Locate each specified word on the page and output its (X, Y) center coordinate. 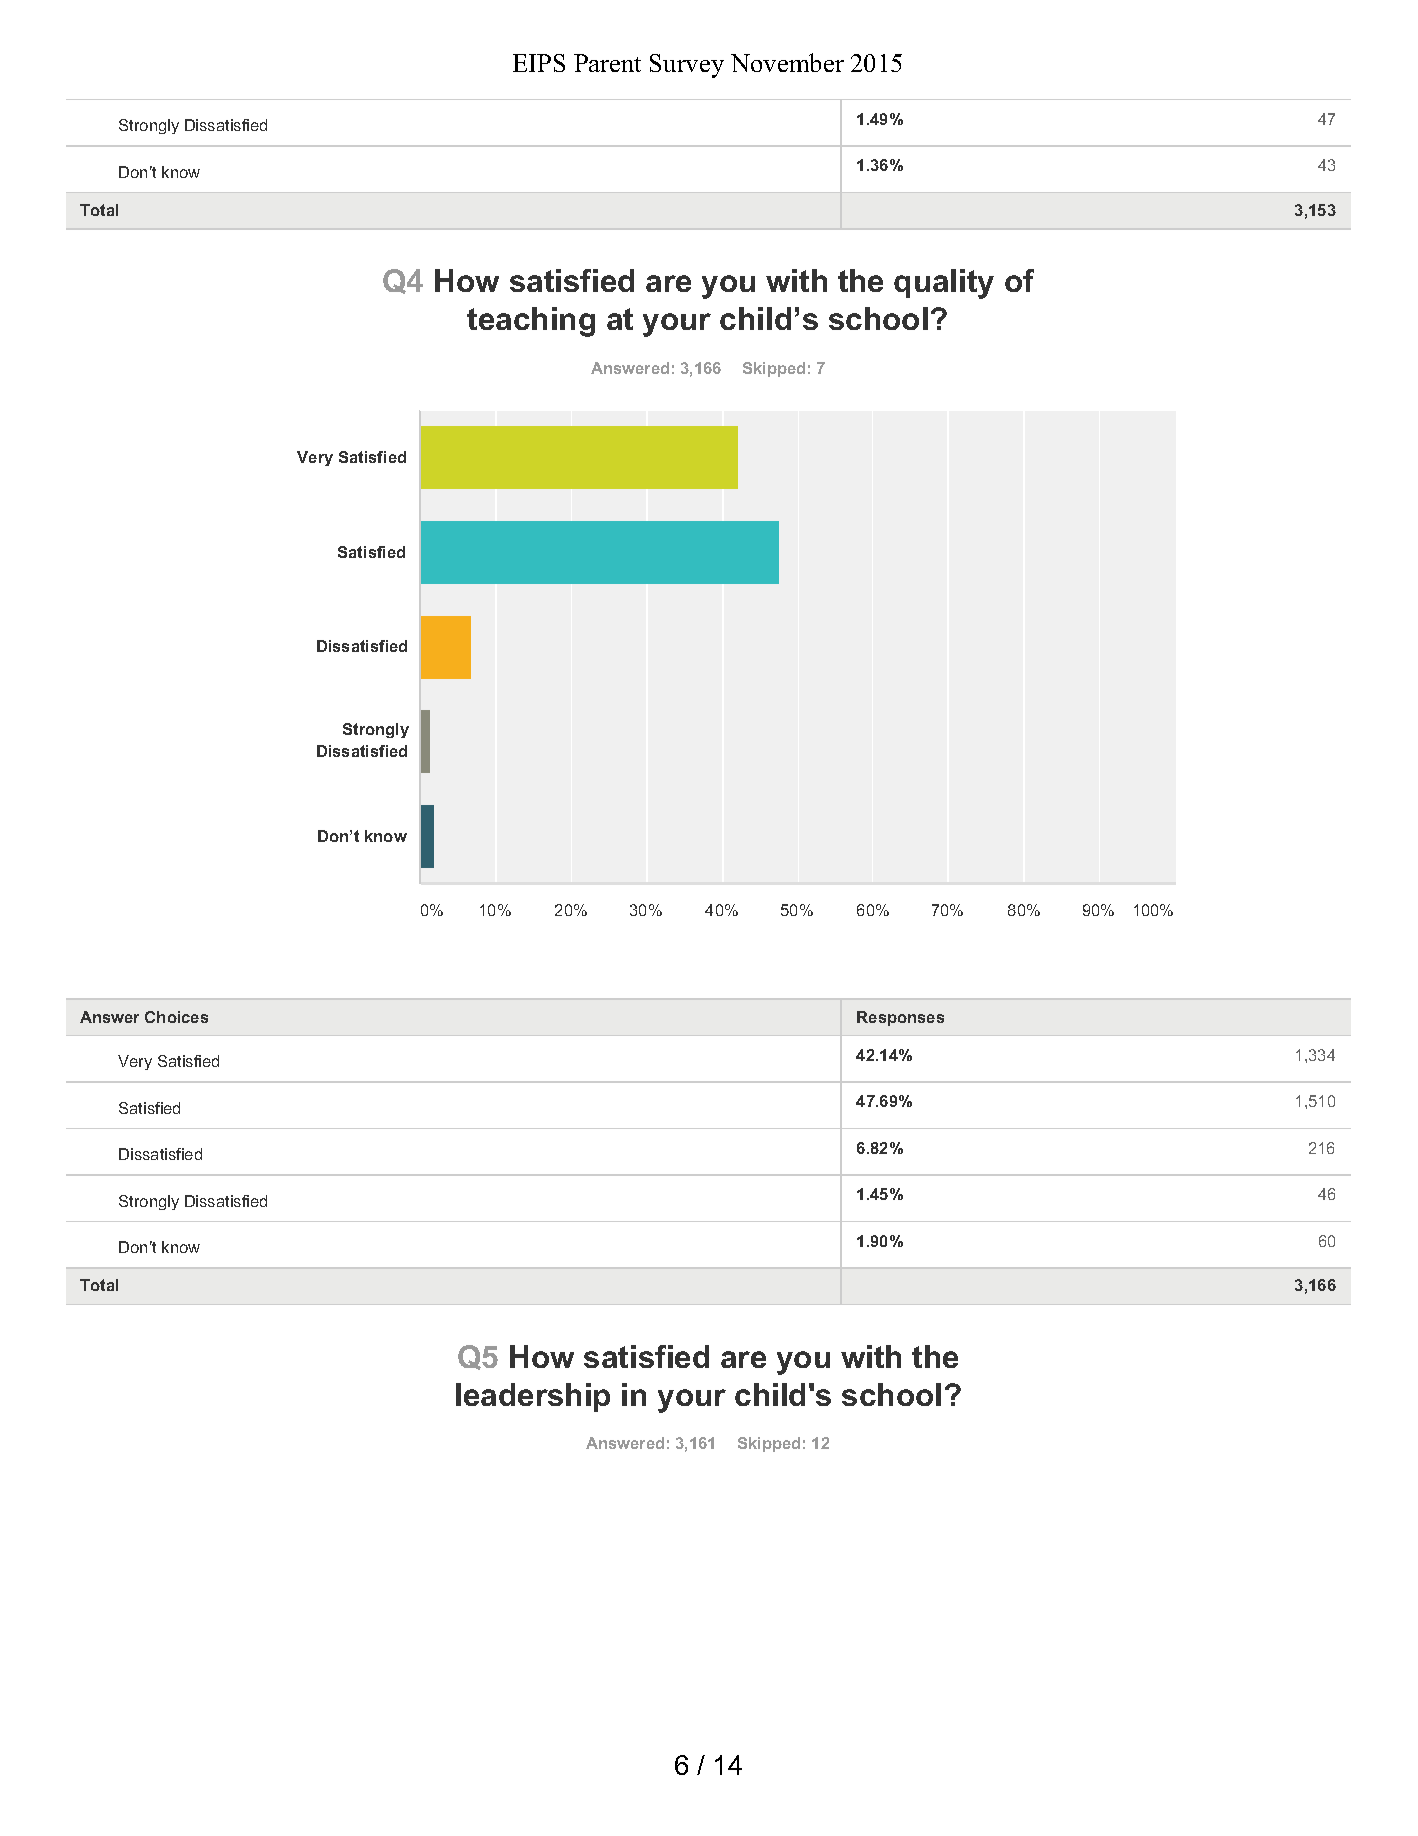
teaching (531, 322)
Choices (176, 1017)
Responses (900, 1018)
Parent (607, 63)
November (787, 62)
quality (944, 284)
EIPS (539, 63)
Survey (687, 66)
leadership (533, 1397)
